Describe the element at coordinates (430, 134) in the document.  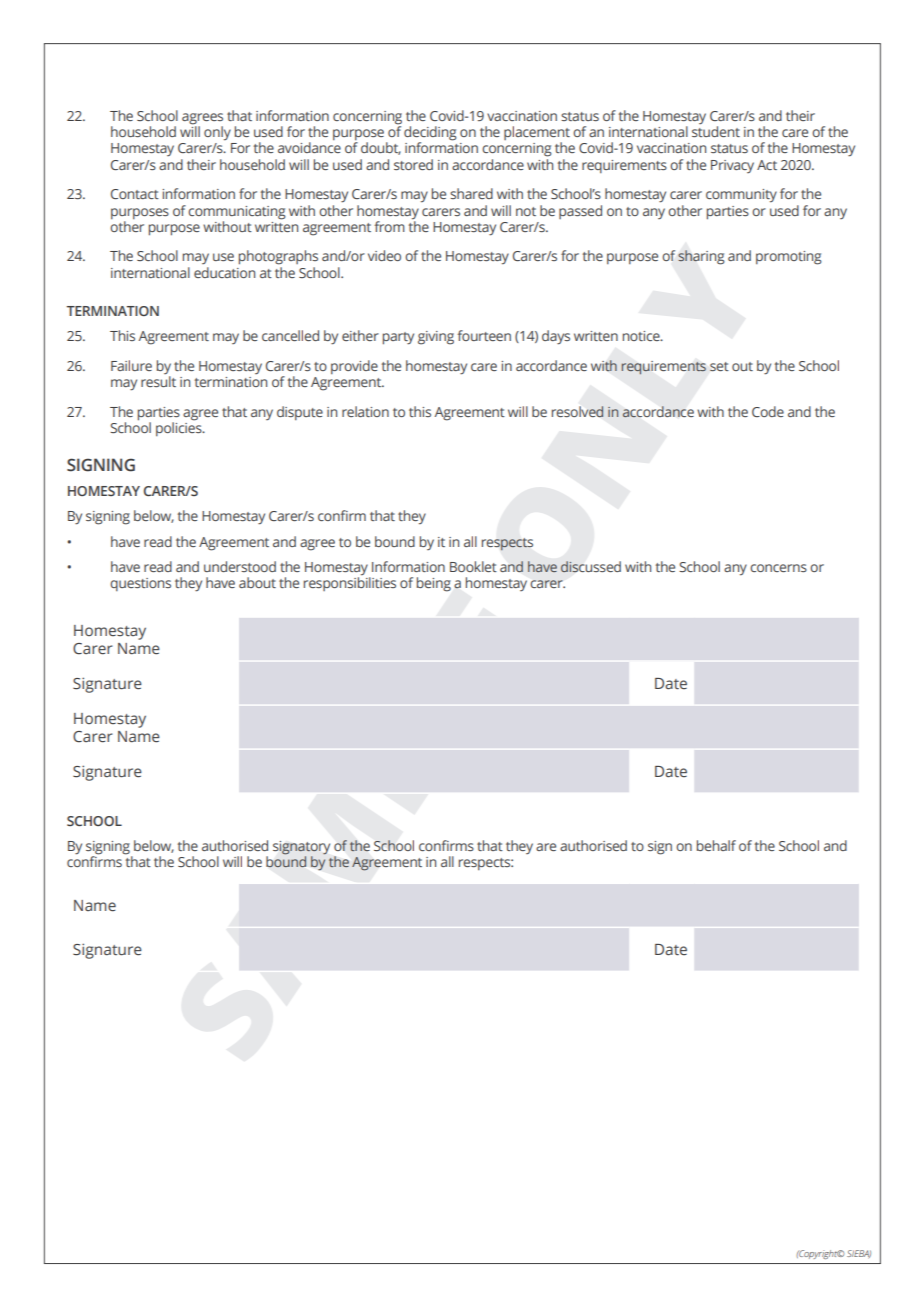
I see `deciding` at that location.
